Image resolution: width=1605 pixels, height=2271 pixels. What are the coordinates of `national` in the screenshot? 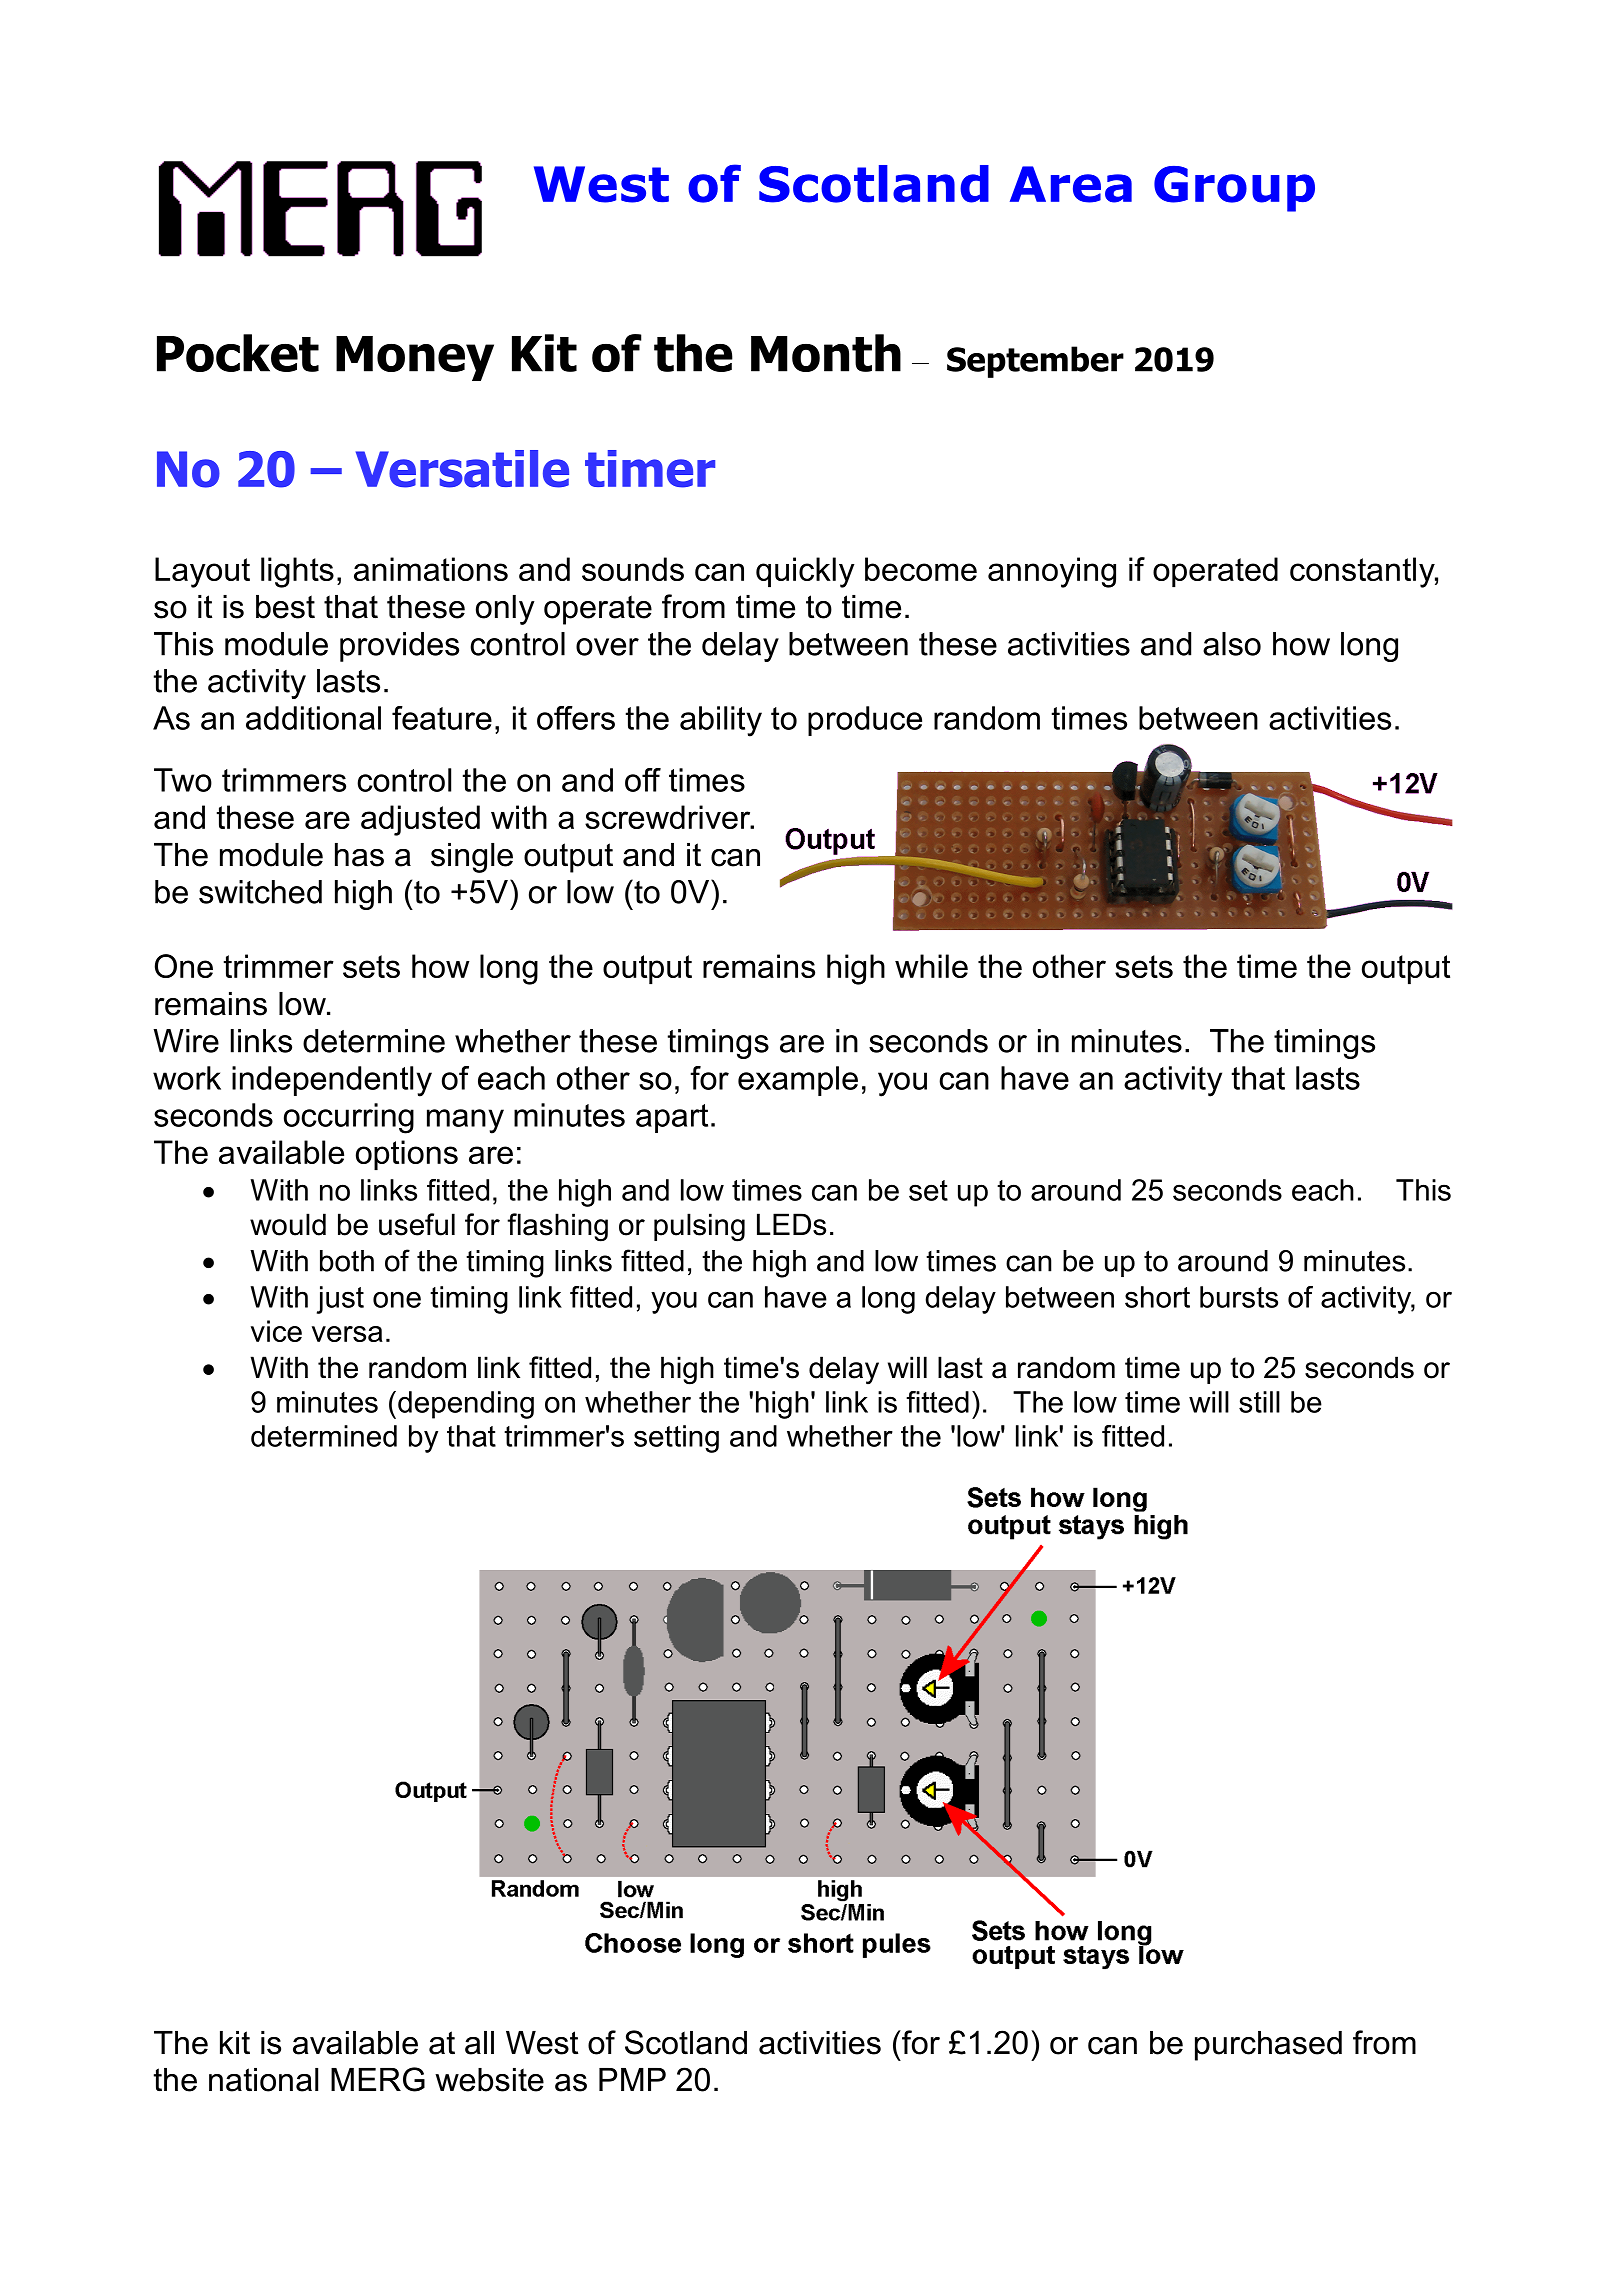 It's located at (263, 2080).
